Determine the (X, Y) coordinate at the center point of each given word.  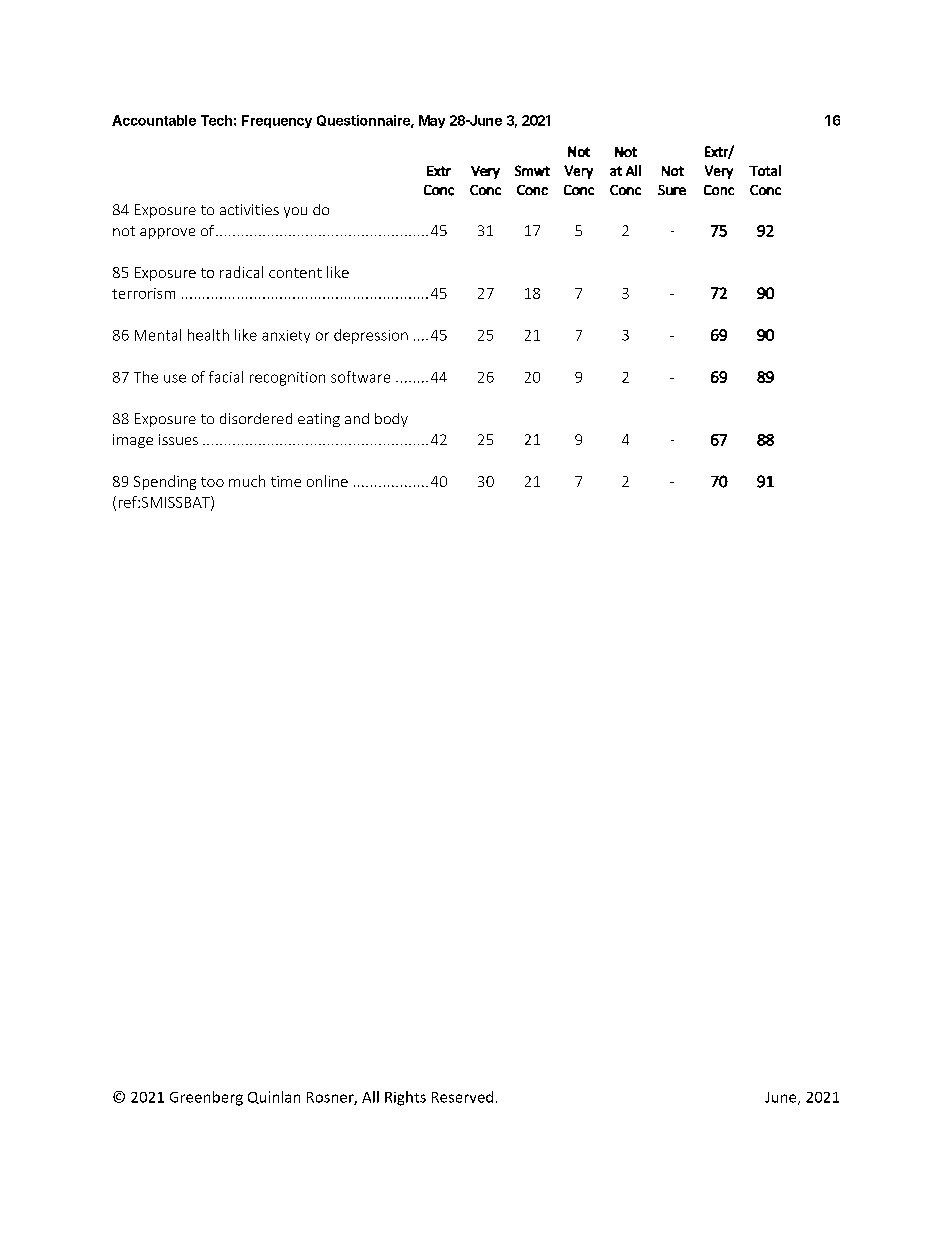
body (391, 420)
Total (765, 170)
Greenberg (206, 1098)
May (432, 121)
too (212, 482)
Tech (216, 120)
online (327, 481)
